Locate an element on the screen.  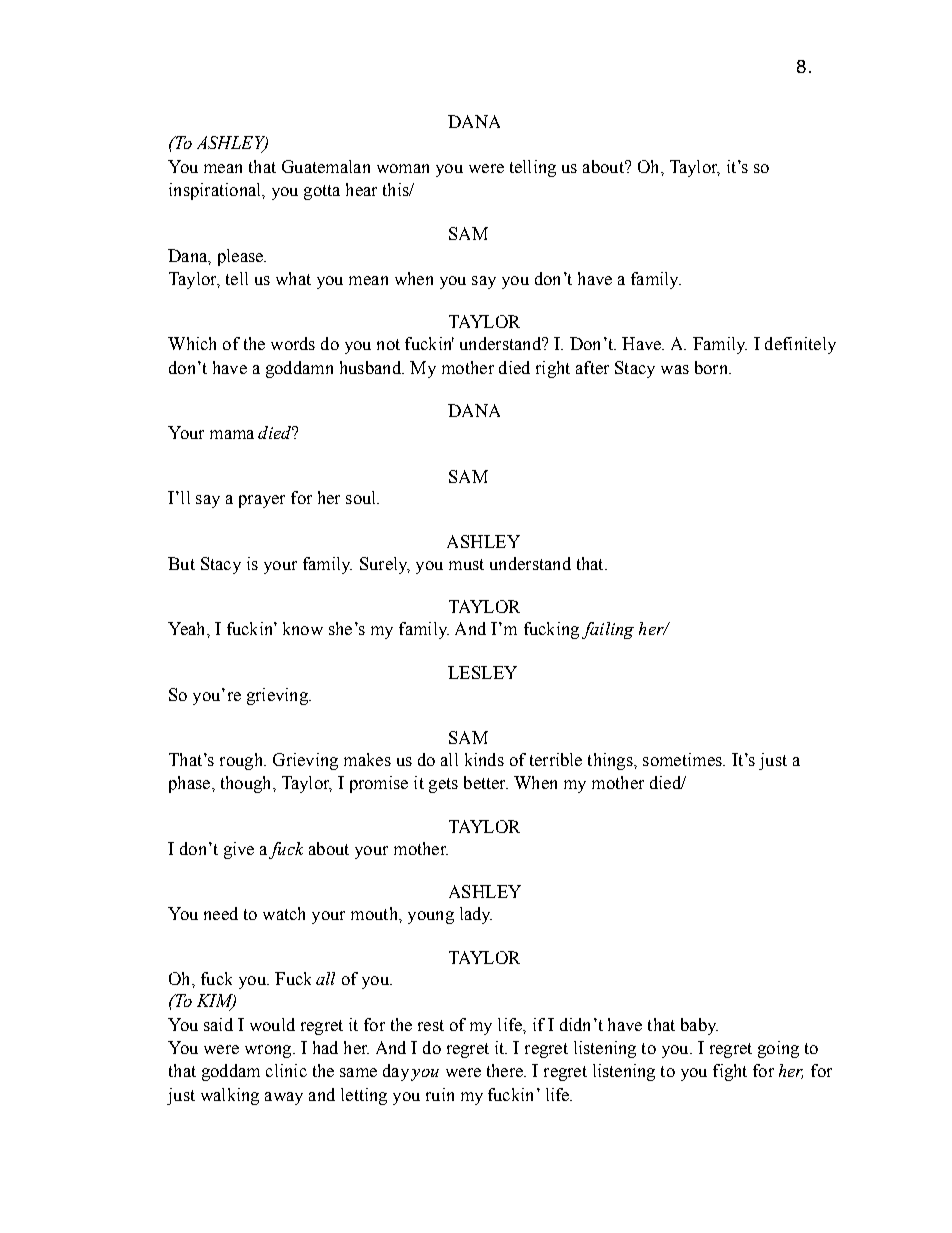
inspirational is located at coordinates (216, 191).
